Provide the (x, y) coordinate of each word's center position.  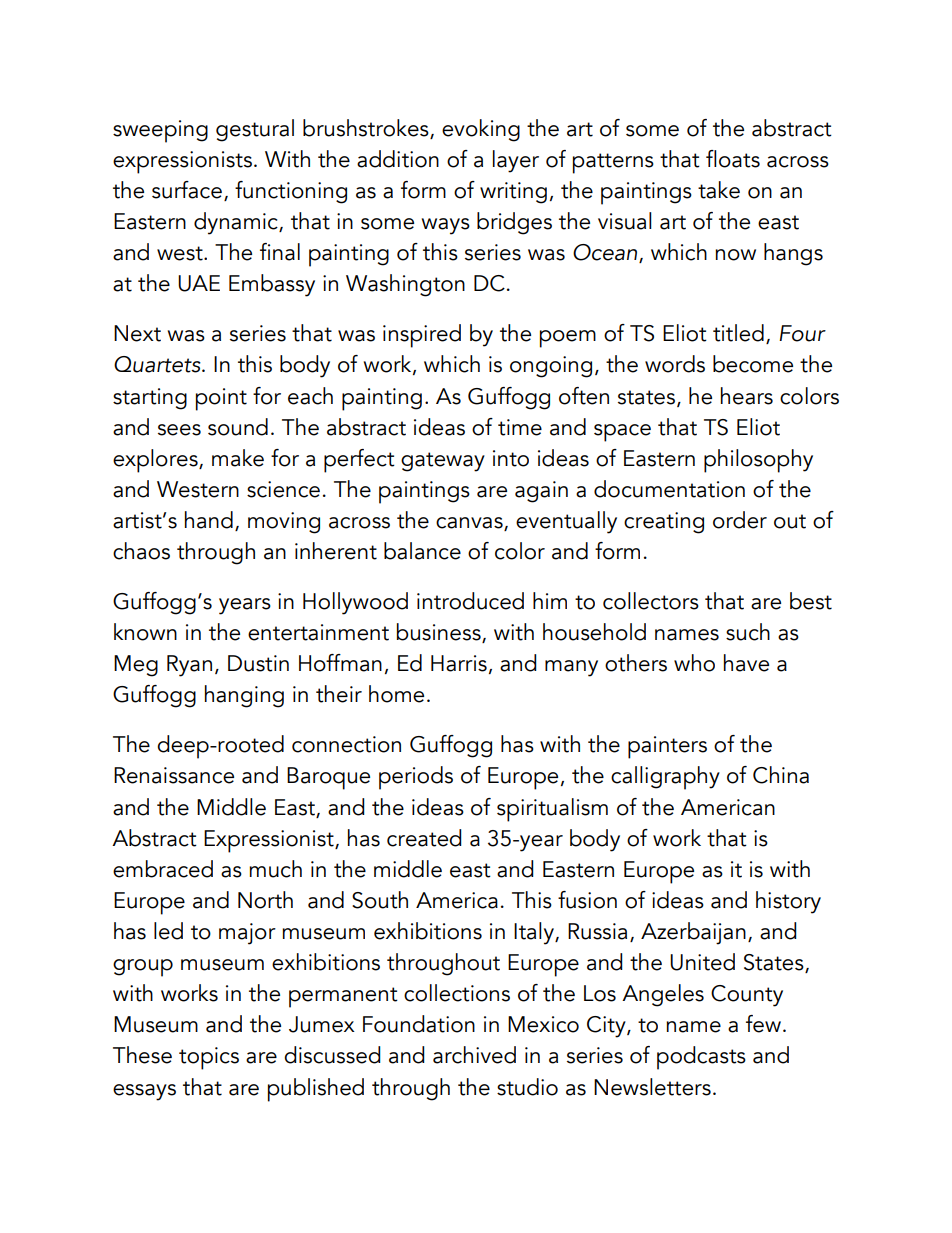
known (145, 632)
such (748, 632)
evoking (481, 130)
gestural (255, 130)
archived (474, 1055)
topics (209, 1058)
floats (733, 159)
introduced (470, 601)
